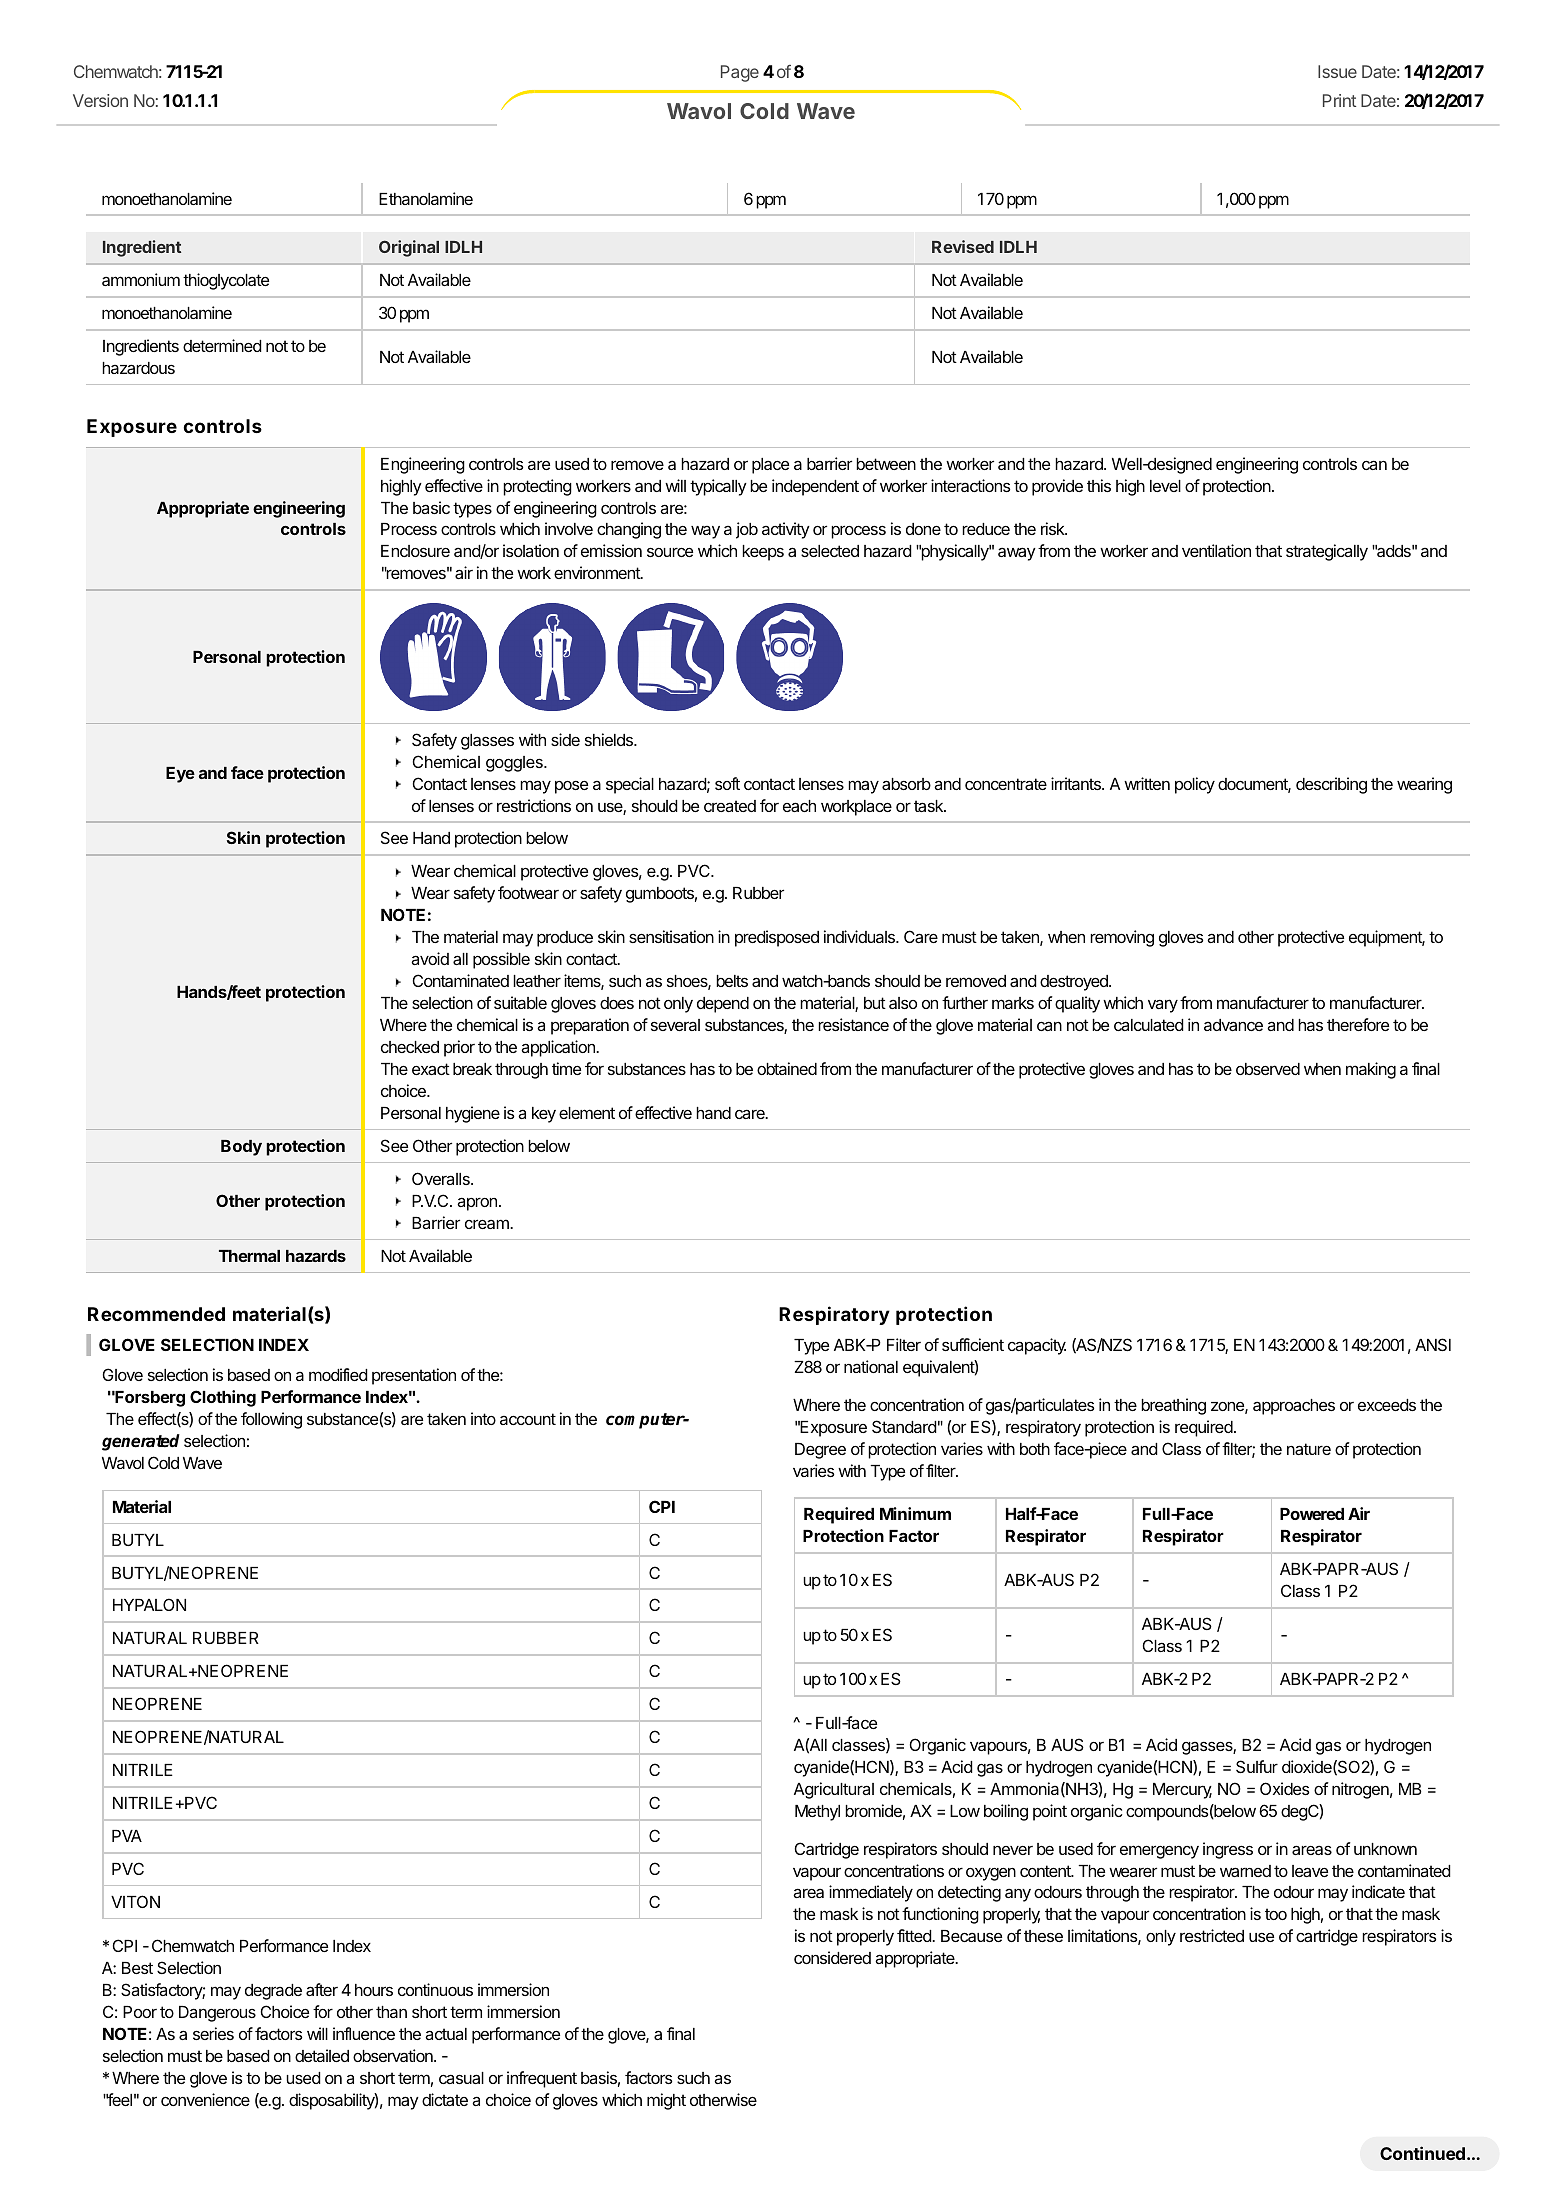 This page has width=1556, height=2202. I want to click on Page, so click(740, 73).
